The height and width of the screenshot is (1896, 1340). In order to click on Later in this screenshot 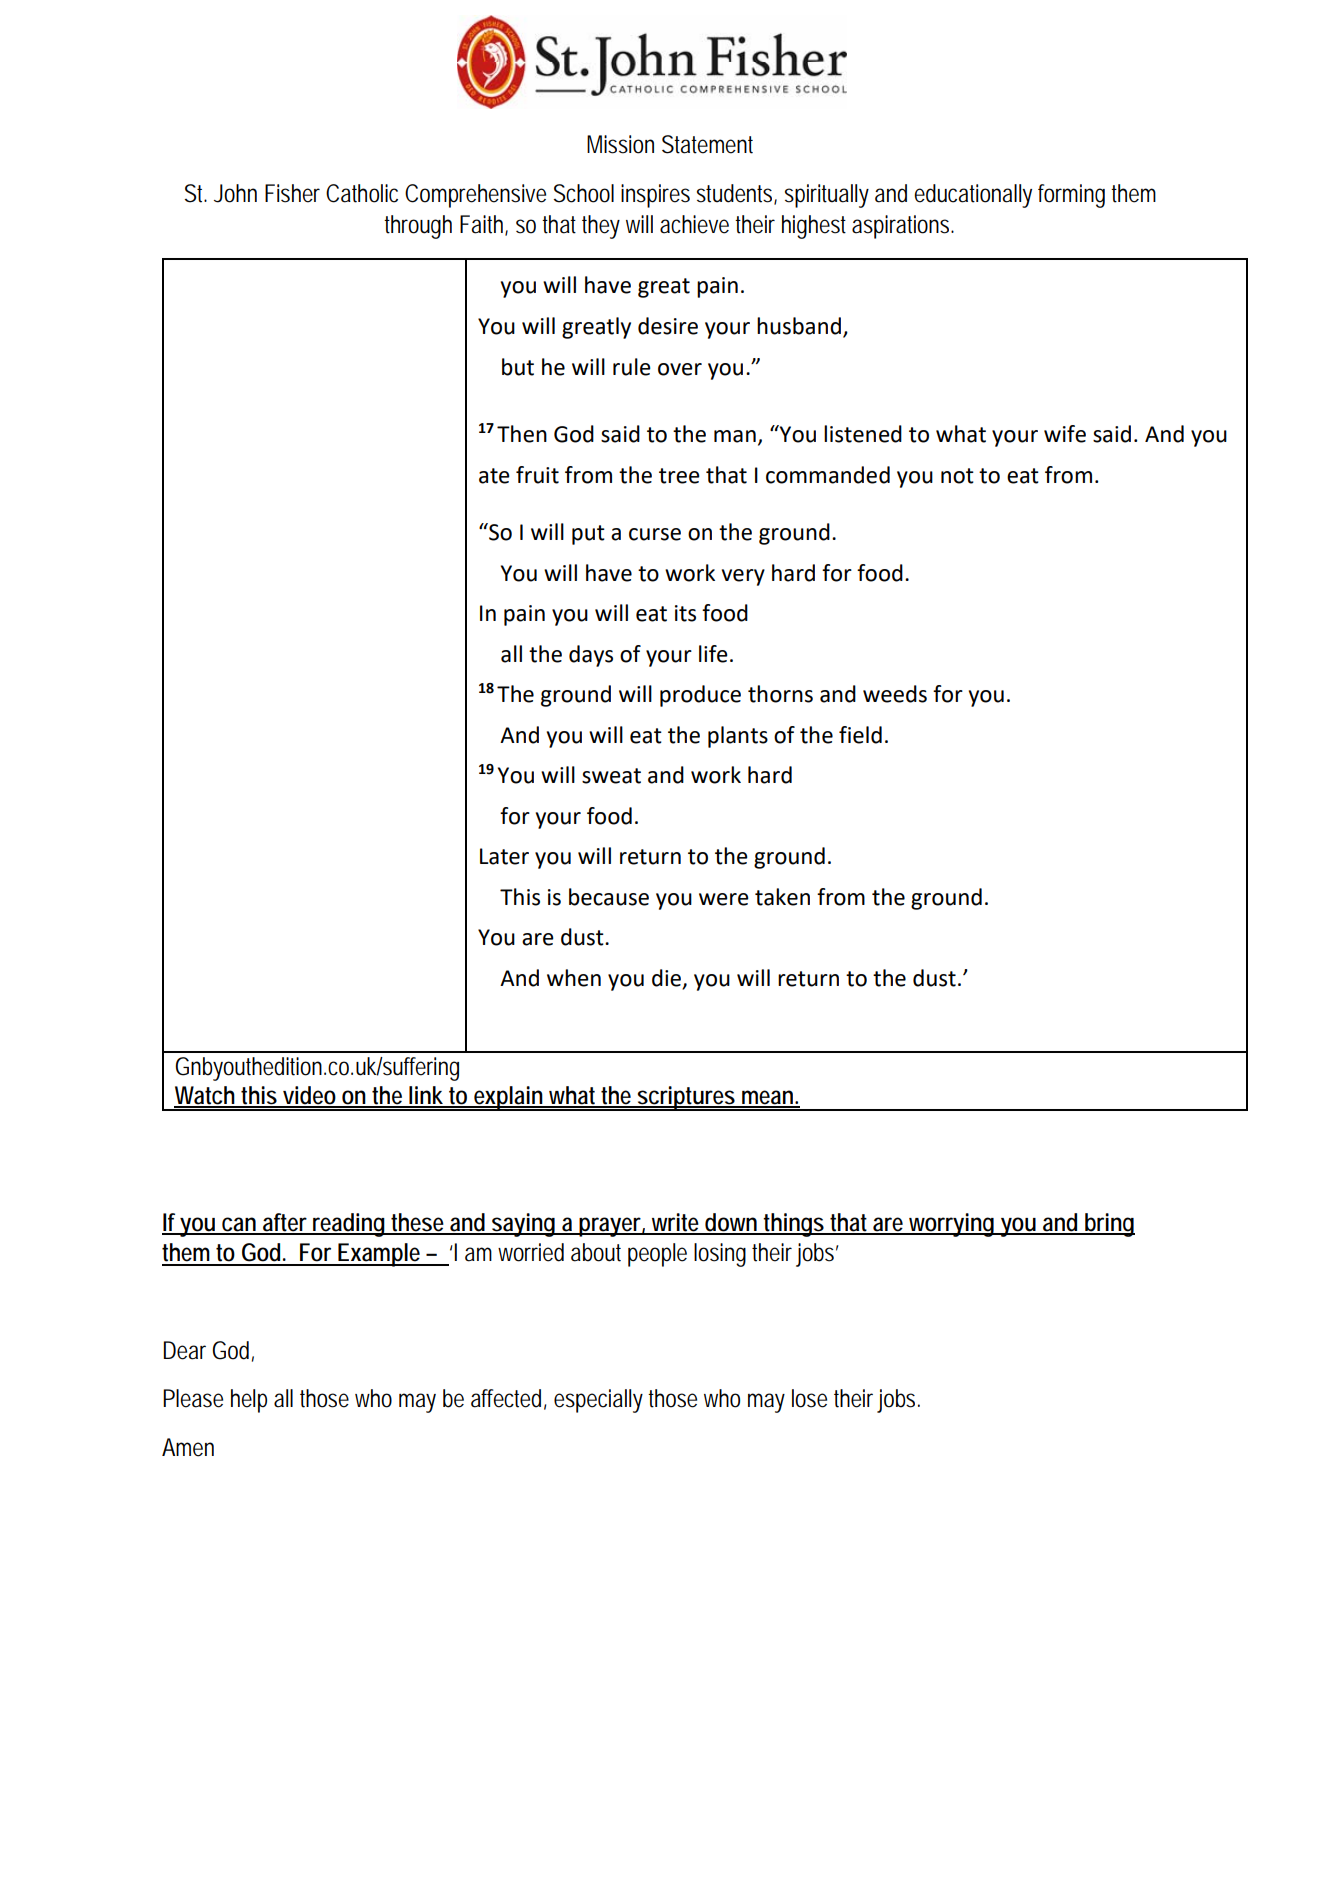, I will do `click(504, 856)`.
